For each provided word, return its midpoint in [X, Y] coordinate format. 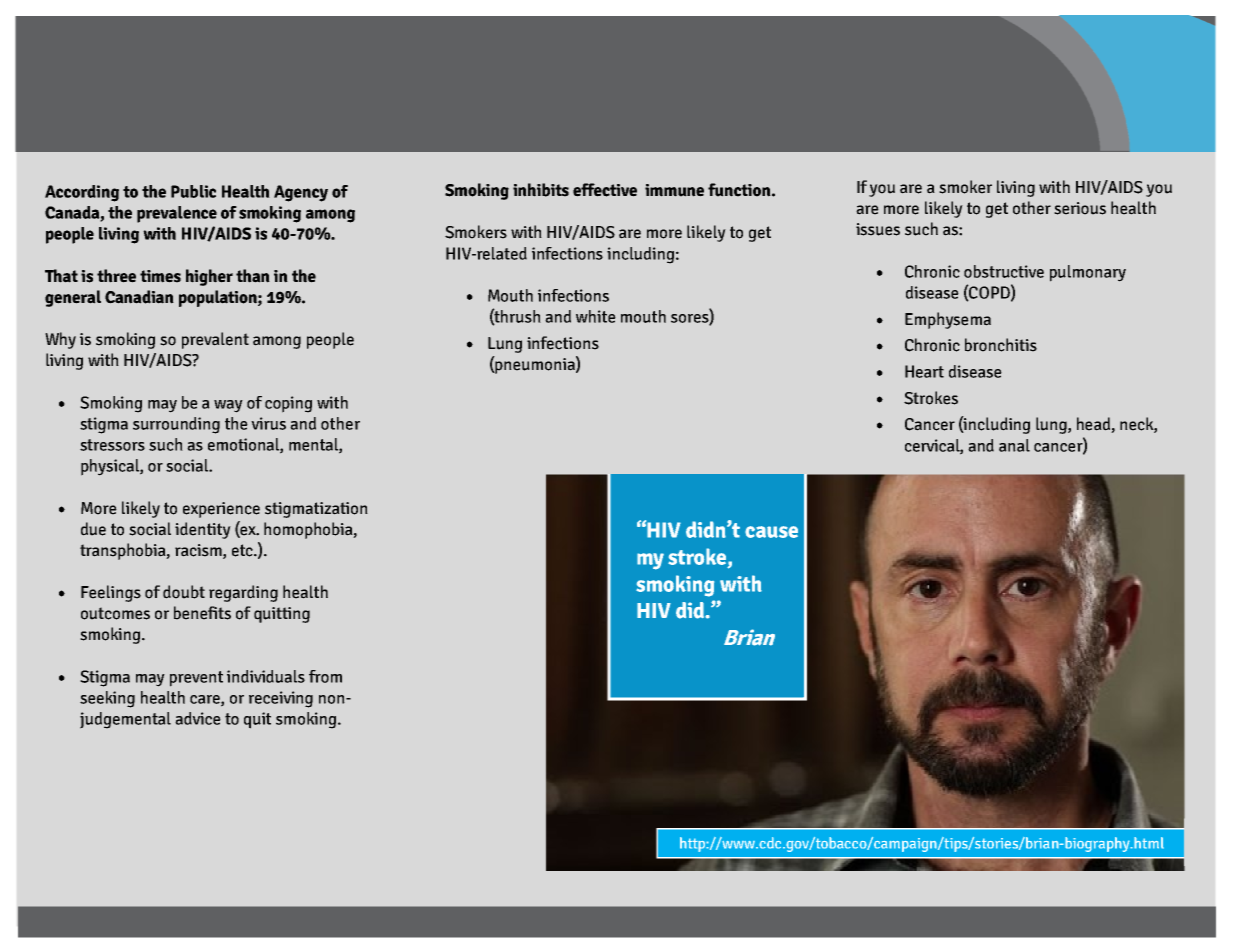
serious [1080, 208]
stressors [112, 445]
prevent [196, 679]
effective [605, 190]
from [325, 676]
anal [1014, 445]
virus [268, 423]
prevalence [177, 214]
